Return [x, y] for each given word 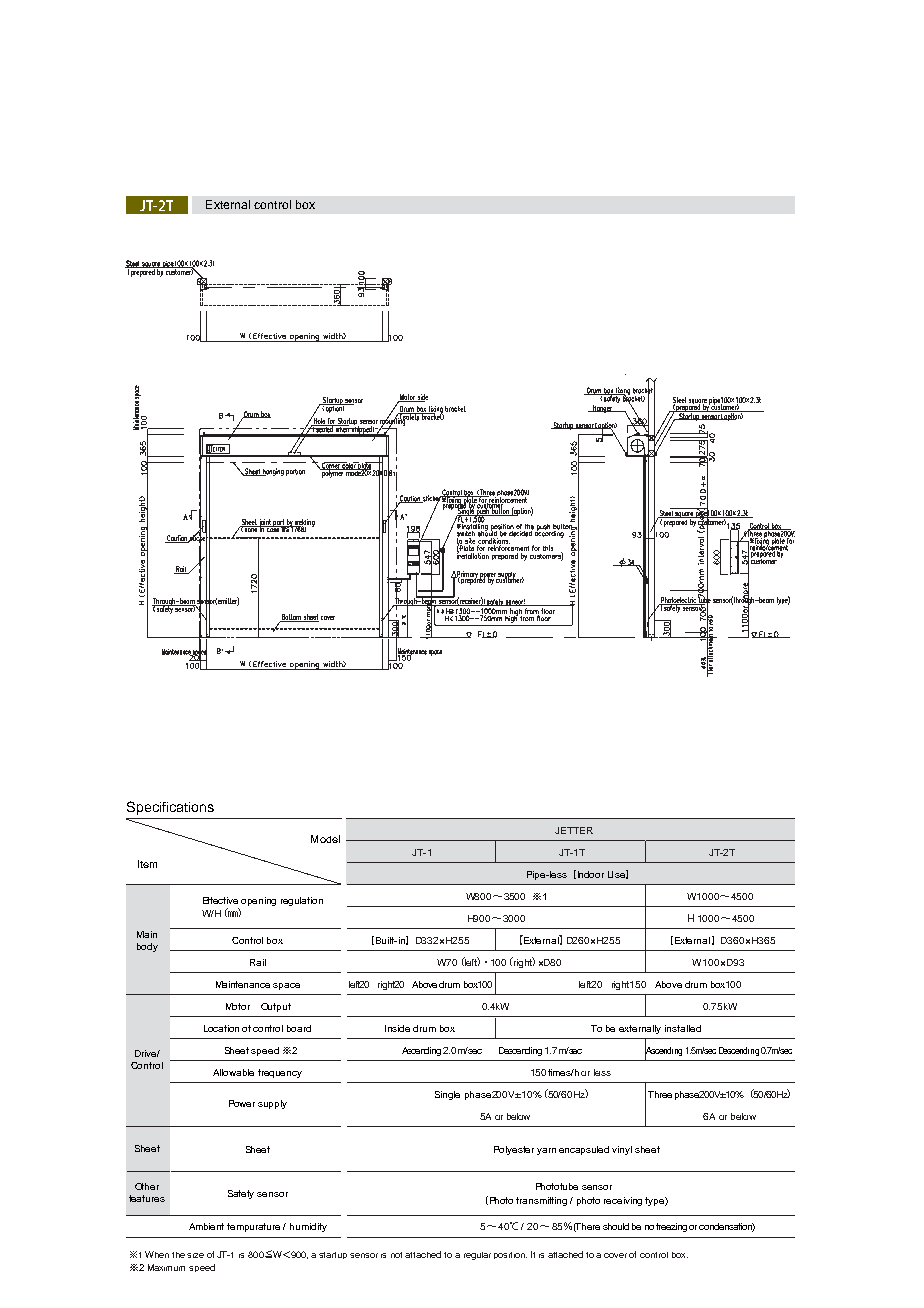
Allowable [233, 1072]
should [616, 1226]
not [396, 1255]
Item [147, 864]
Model [325, 839]
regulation [302, 901]
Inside [397, 1028]
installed [683, 1028]
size [195, 1255]
